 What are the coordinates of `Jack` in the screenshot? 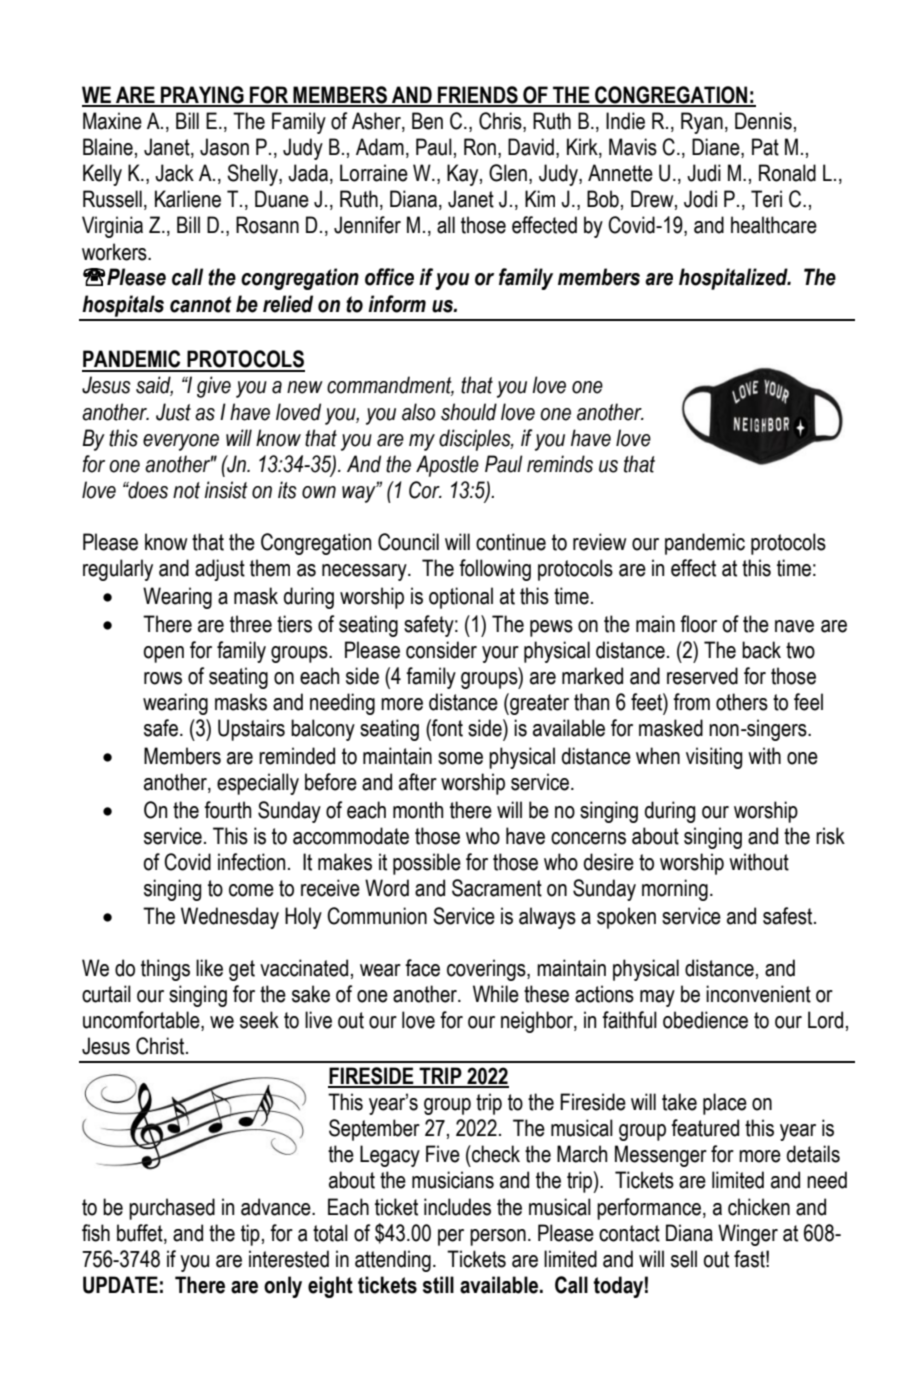 It's located at (174, 173).
